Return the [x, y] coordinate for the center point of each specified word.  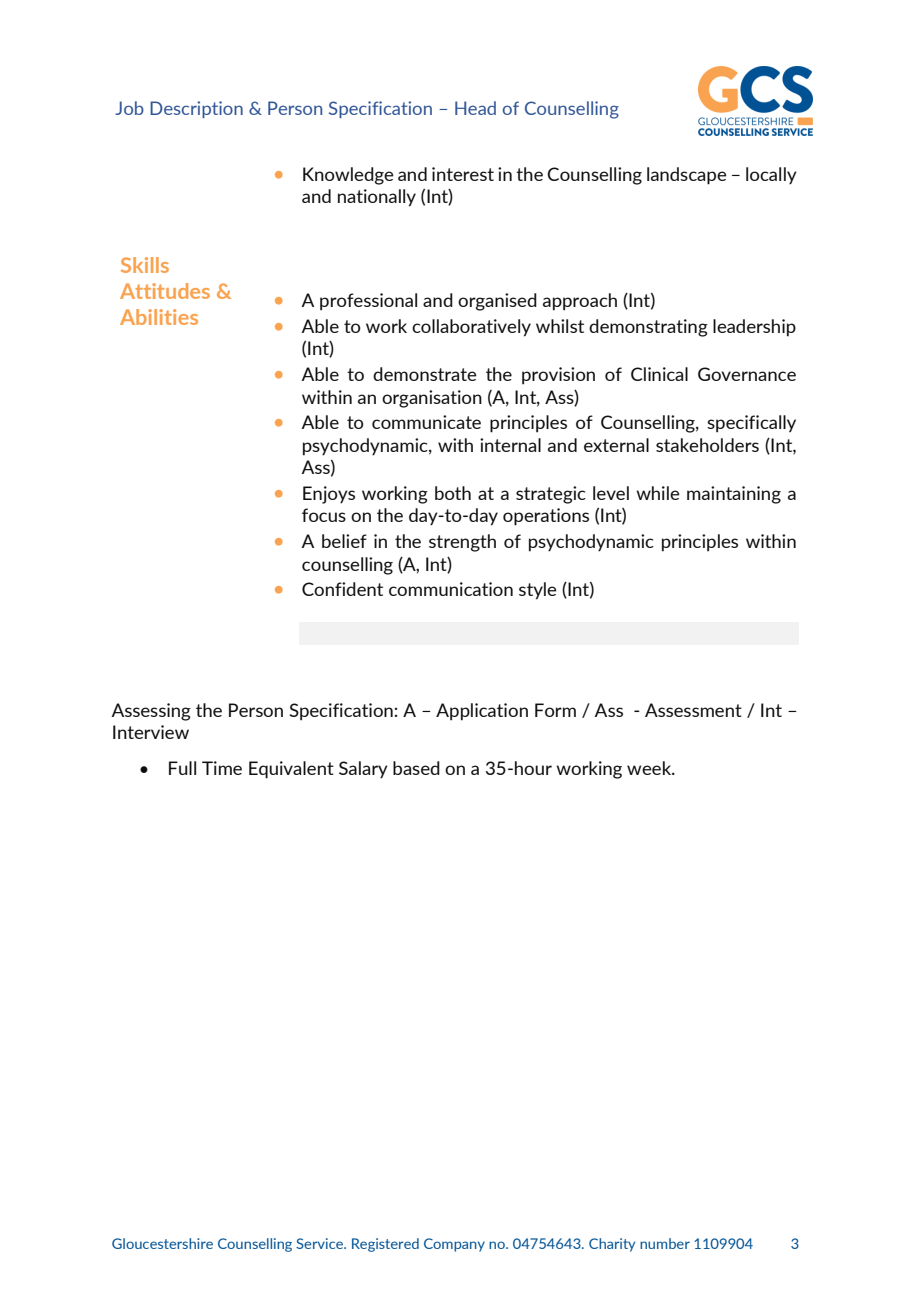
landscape [687, 176]
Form [555, 710]
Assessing [151, 712]
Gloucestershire [162, 1243]
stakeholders [707, 445]
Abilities [159, 317]
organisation [432, 399]
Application [482, 712]
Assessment [693, 710]
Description [196, 109]
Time [222, 768]
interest [463, 174]
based [416, 768]
